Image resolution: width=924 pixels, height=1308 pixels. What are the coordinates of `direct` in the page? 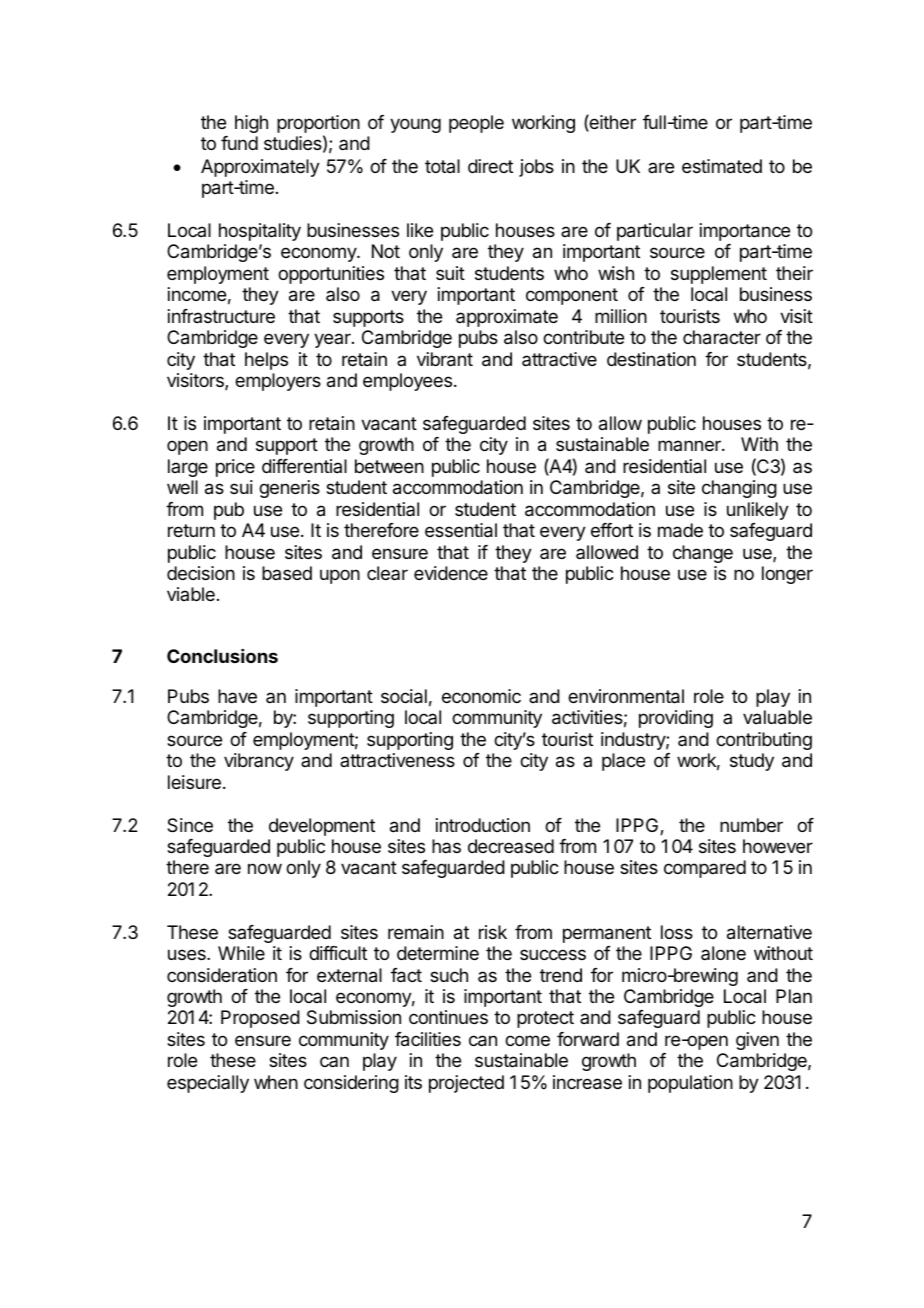 It's located at (490, 166).
